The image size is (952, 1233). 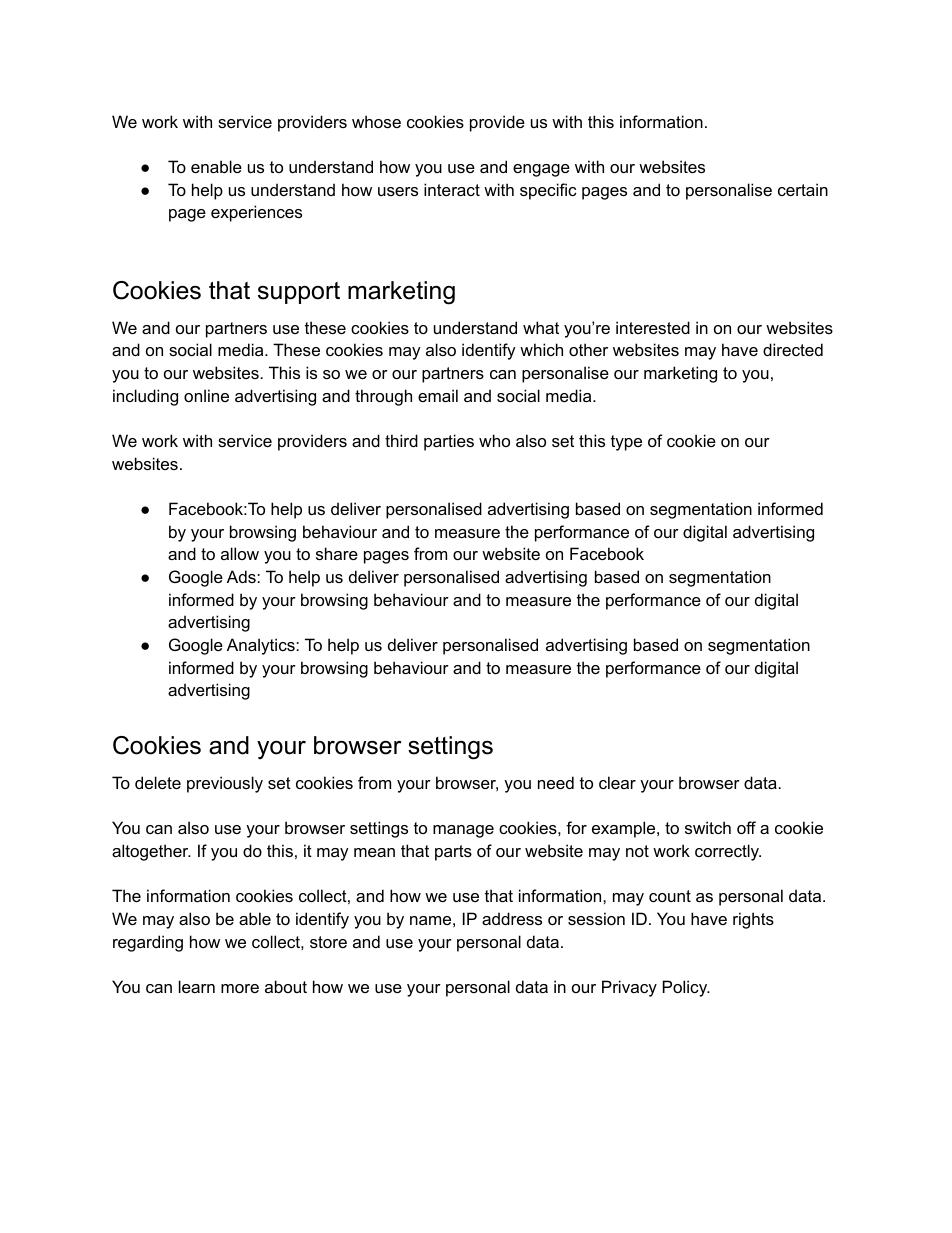 What do you see at coordinates (686, 988) in the screenshot?
I see `Policy` at bounding box center [686, 988].
